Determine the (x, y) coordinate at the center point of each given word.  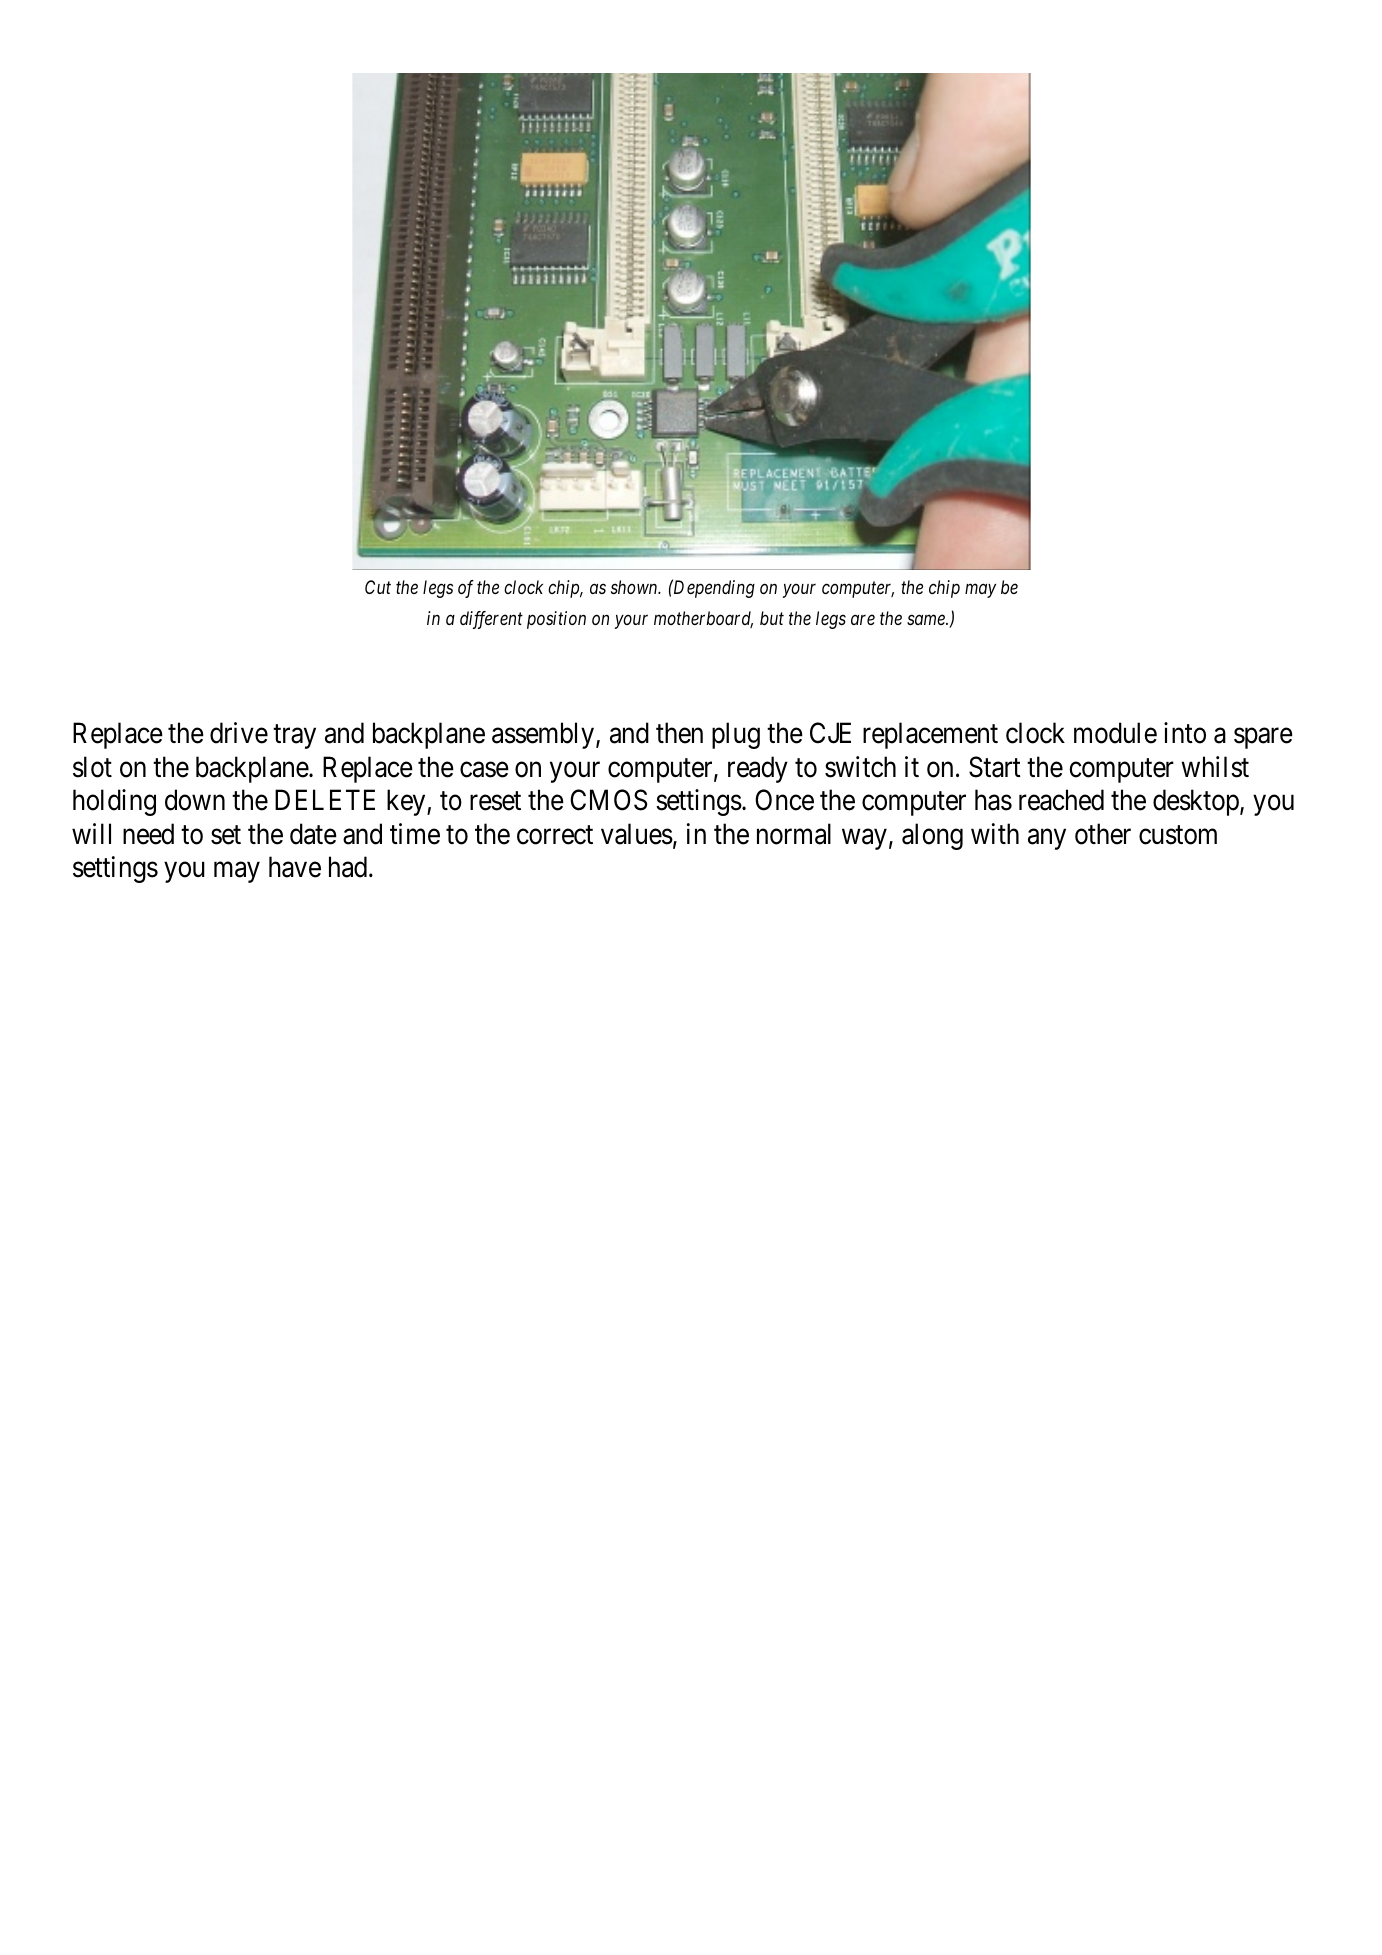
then (679, 733)
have (295, 867)
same (927, 620)
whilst (1215, 767)
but (772, 618)
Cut (378, 587)
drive (239, 733)
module (1115, 733)
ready (758, 769)
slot (92, 767)
